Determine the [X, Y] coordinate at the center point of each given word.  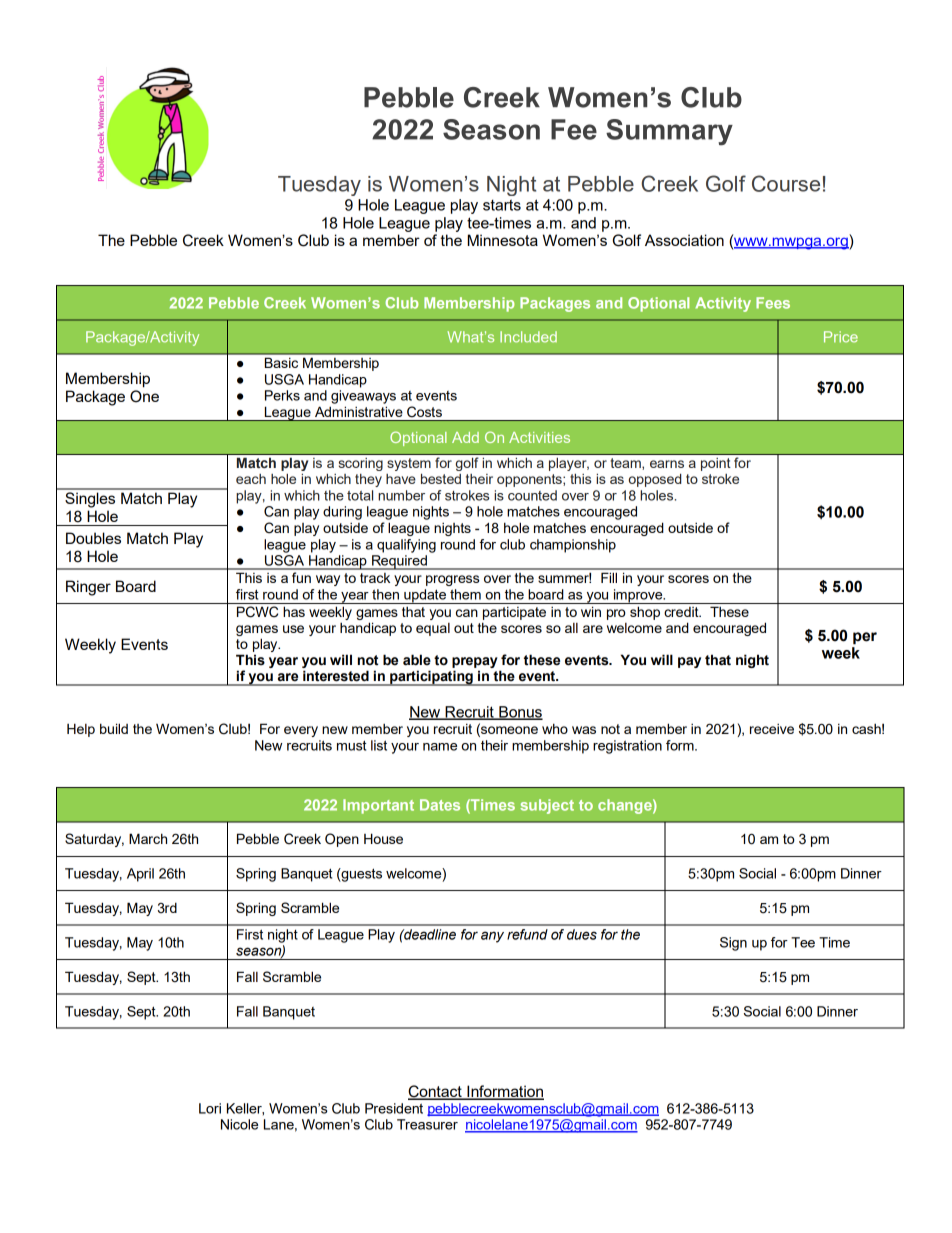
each [251, 479]
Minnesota [503, 240]
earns [667, 464]
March [148, 838]
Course [786, 183]
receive [772, 729]
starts [502, 205]
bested [441, 479]
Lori [210, 1108]
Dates [440, 805]
